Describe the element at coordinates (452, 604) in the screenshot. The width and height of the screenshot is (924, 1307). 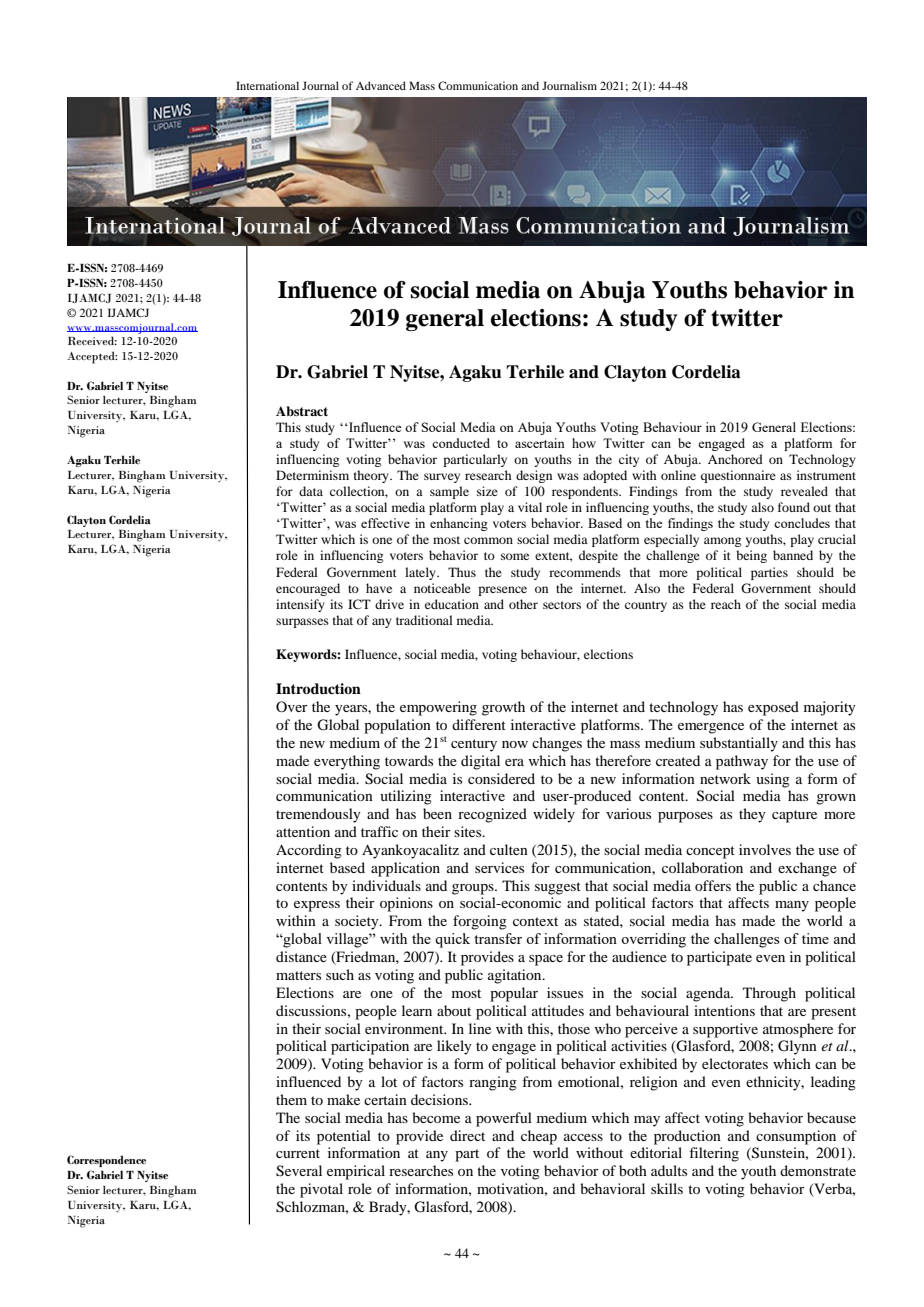
I see `education` at that location.
